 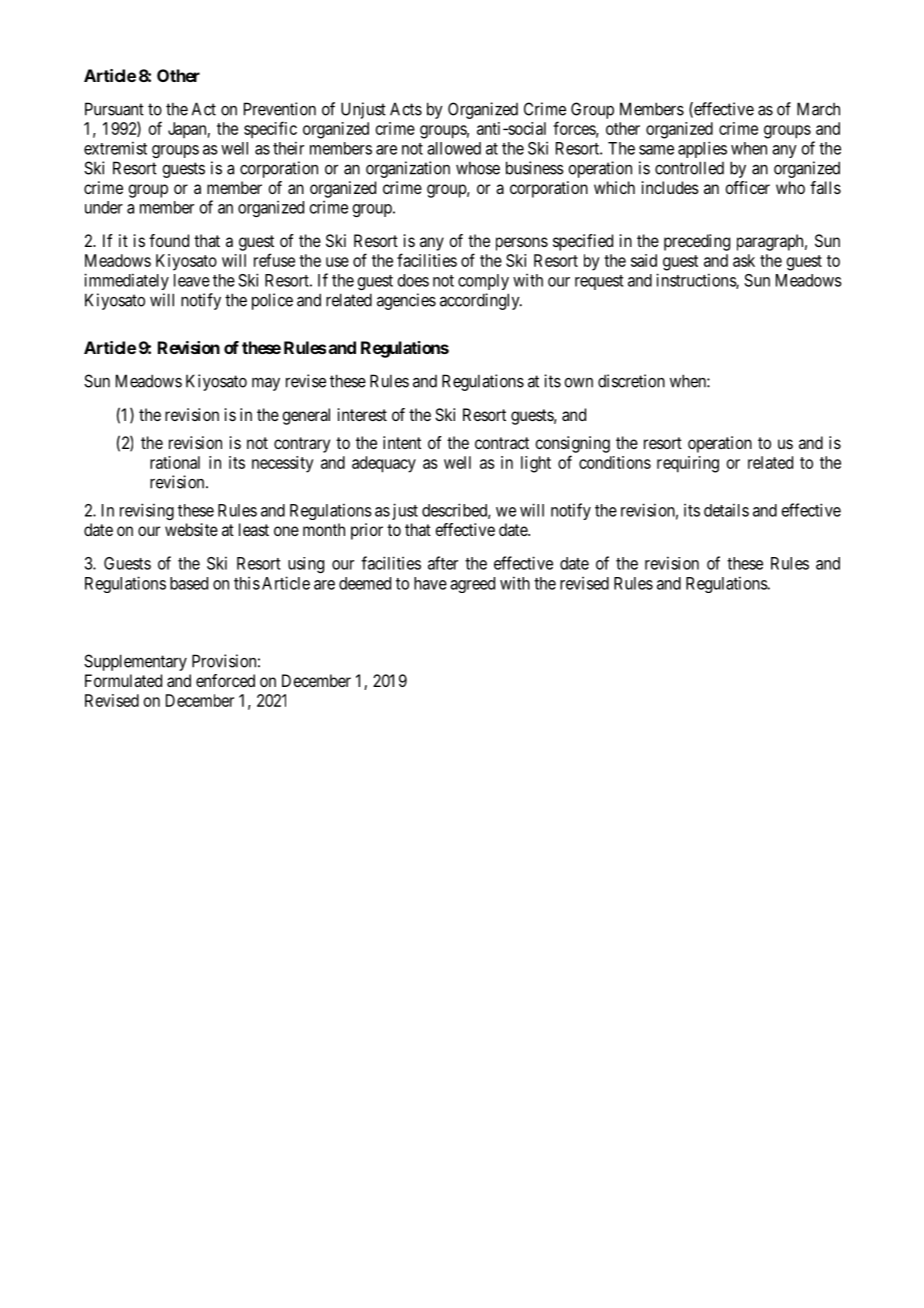 I want to click on specific, so click(x=270, y=129).
